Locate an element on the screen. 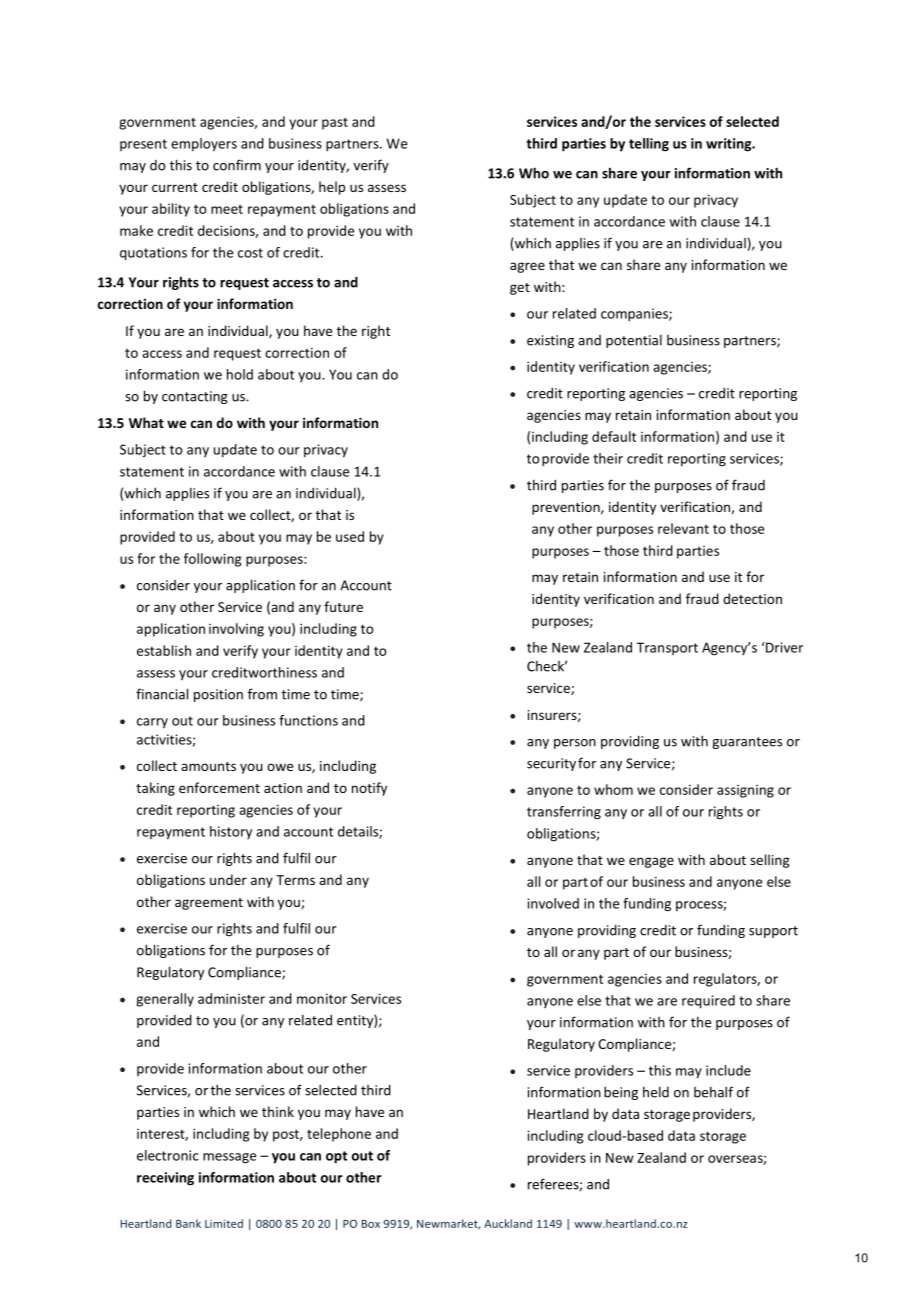 Image resolution: width=924 pixels, height=1307 pixels. Limited is located at coordinates (224, 1223).
